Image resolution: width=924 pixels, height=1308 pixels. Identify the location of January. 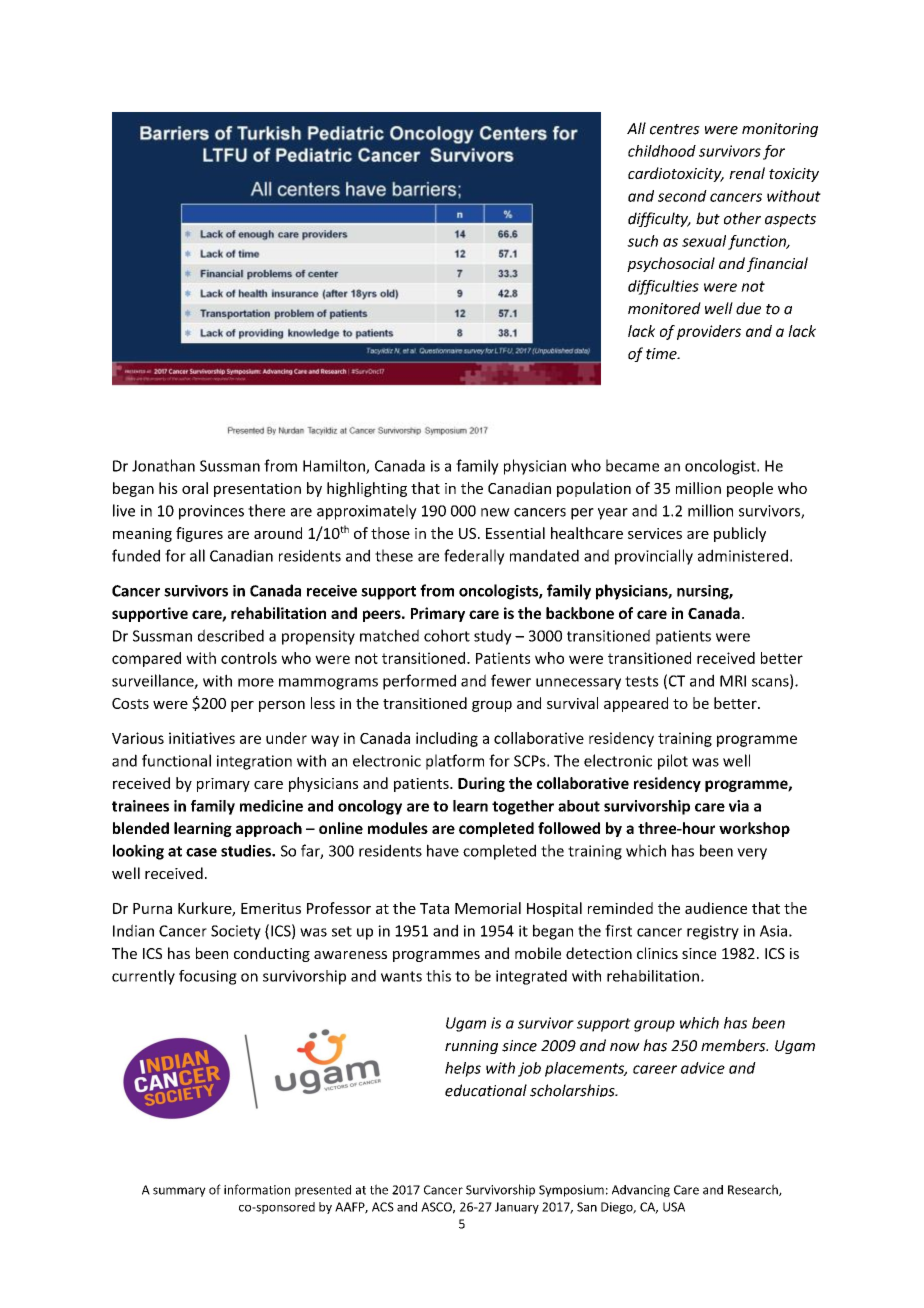
(517, 1208).
